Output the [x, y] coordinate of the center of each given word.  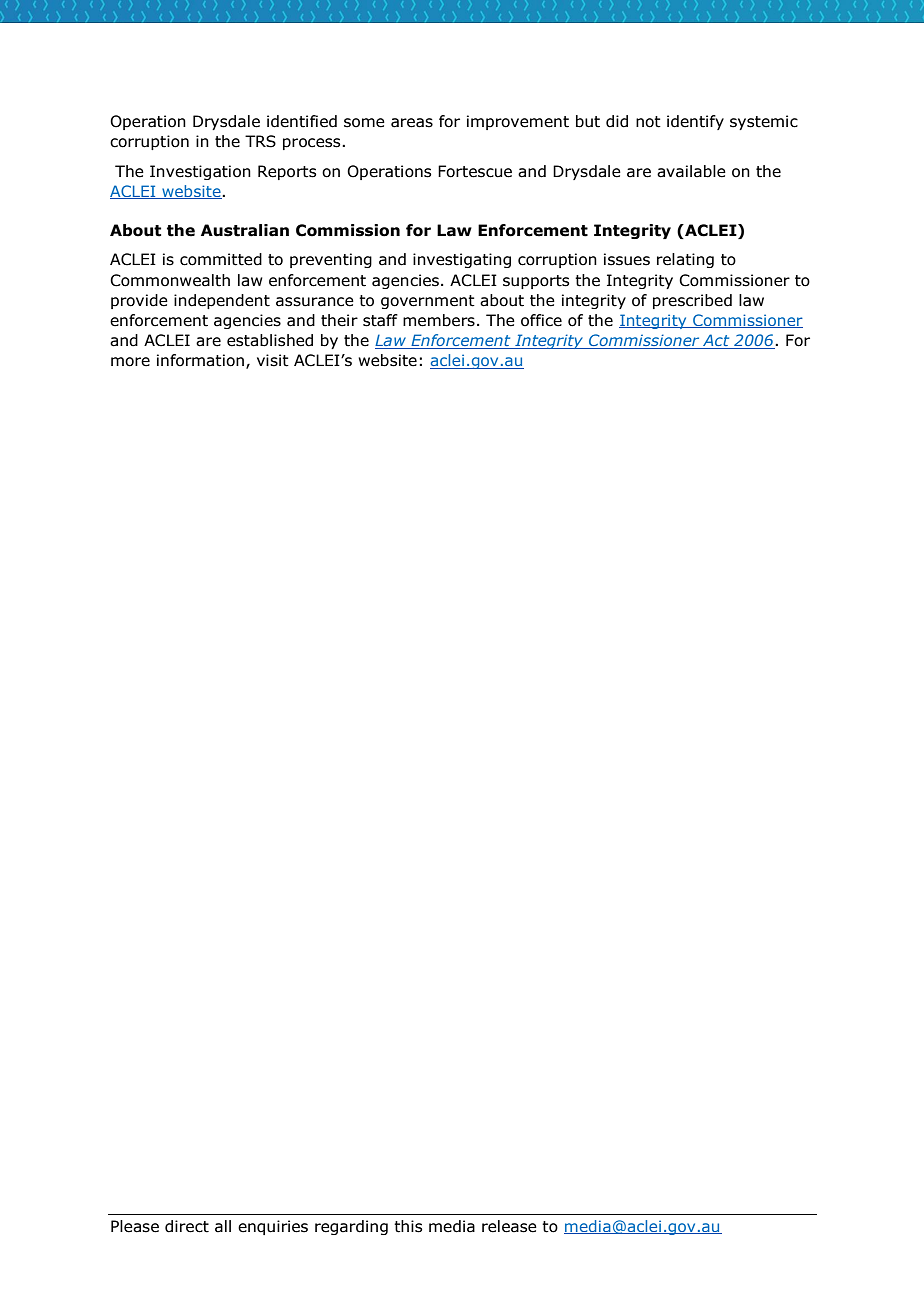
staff [380, 320]
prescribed [692, 301]
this [408, 1226]
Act [716, 341]
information [200, 360]
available [691, 171]
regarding [351, 1227]
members [439, 320]
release [509, 1226]
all [223, 1226]
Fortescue [475, 171]
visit [273, 360]
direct [187, 1226]
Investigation [200, 172]
